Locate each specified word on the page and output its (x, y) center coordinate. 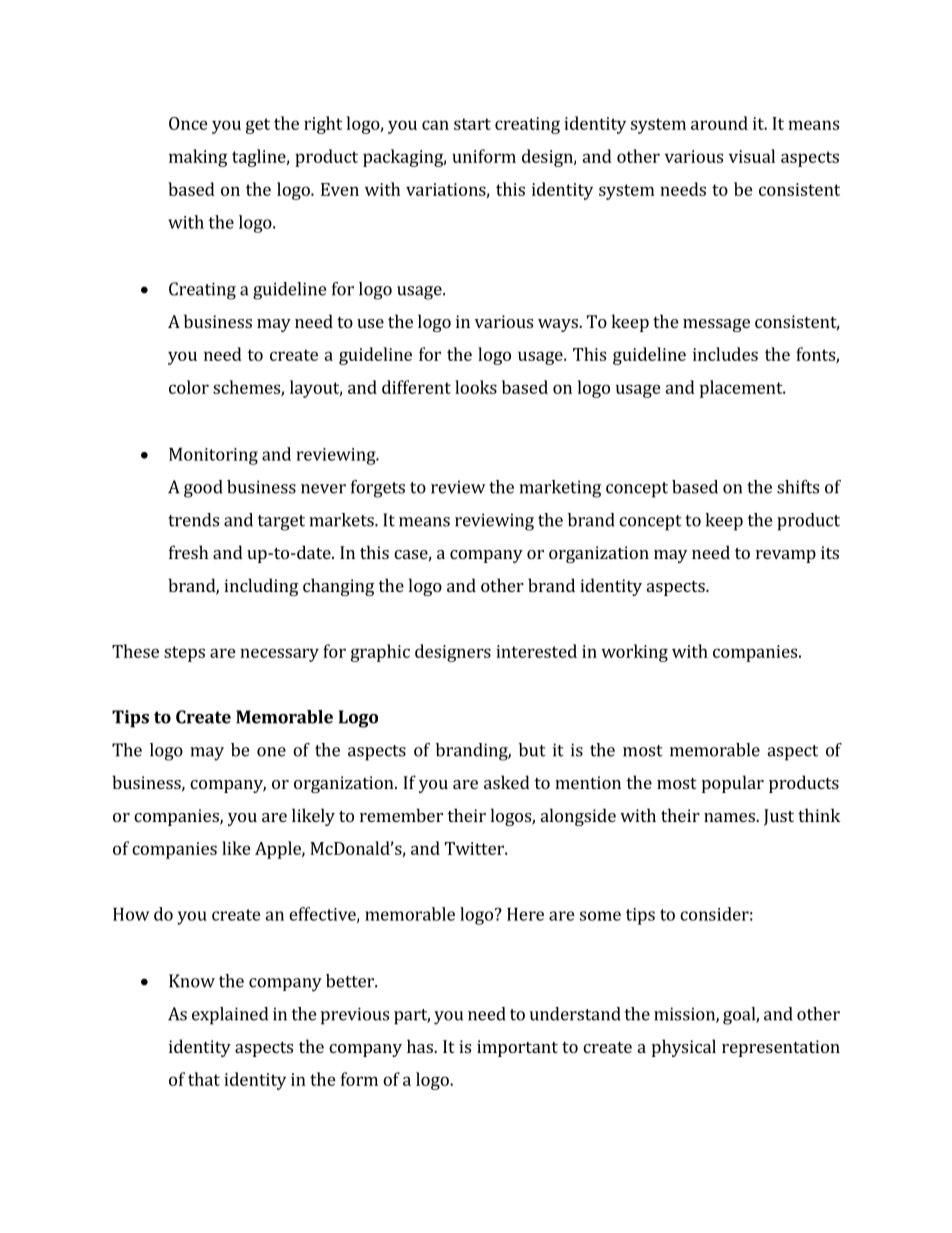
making (198, 158)
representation (781, 1048)
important (517, 1048)
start (472, 124)
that (204, 1079)
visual (752, 156)
